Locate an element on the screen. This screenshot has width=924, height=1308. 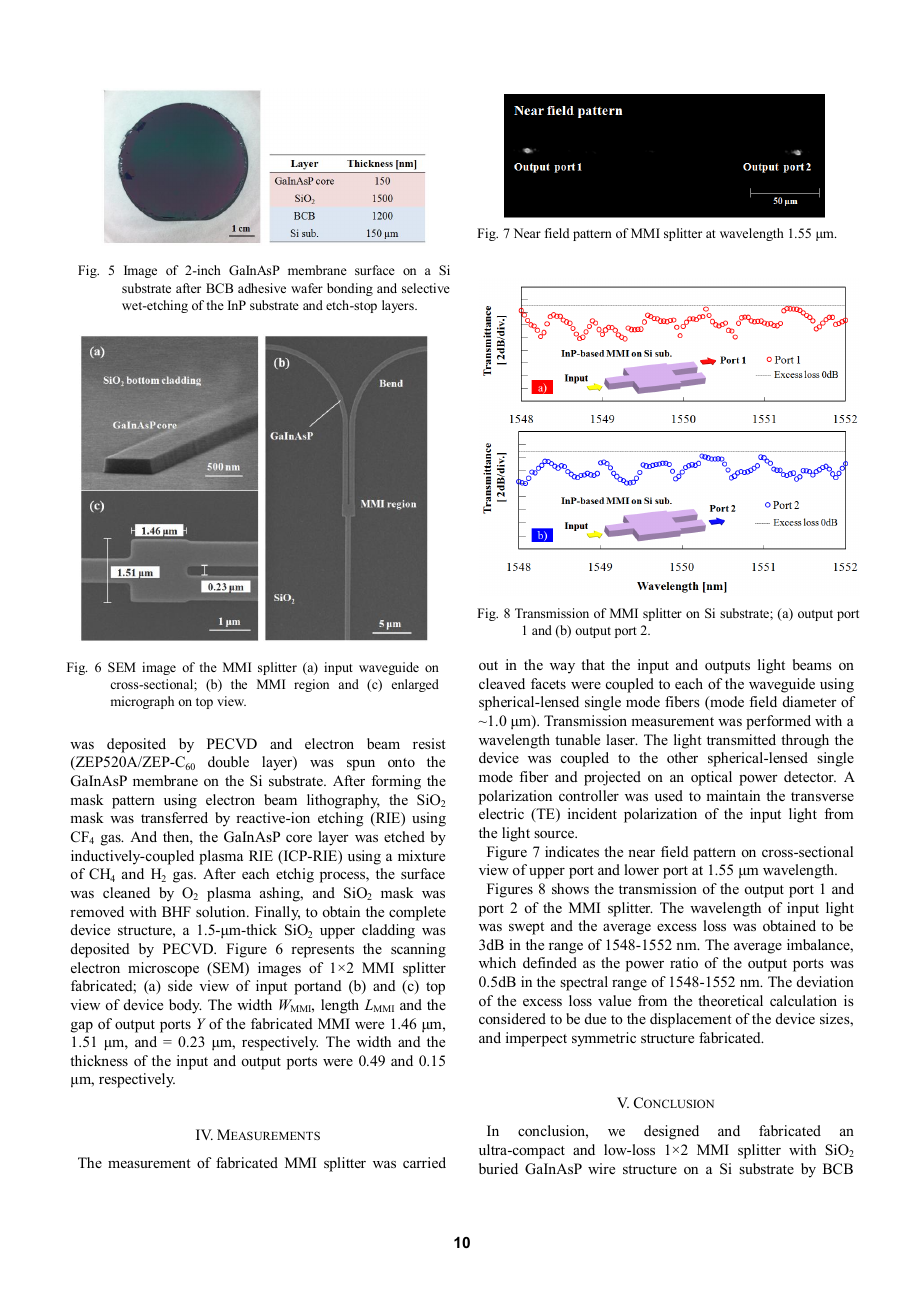
adhesive is located at coordinates (262, 288).
